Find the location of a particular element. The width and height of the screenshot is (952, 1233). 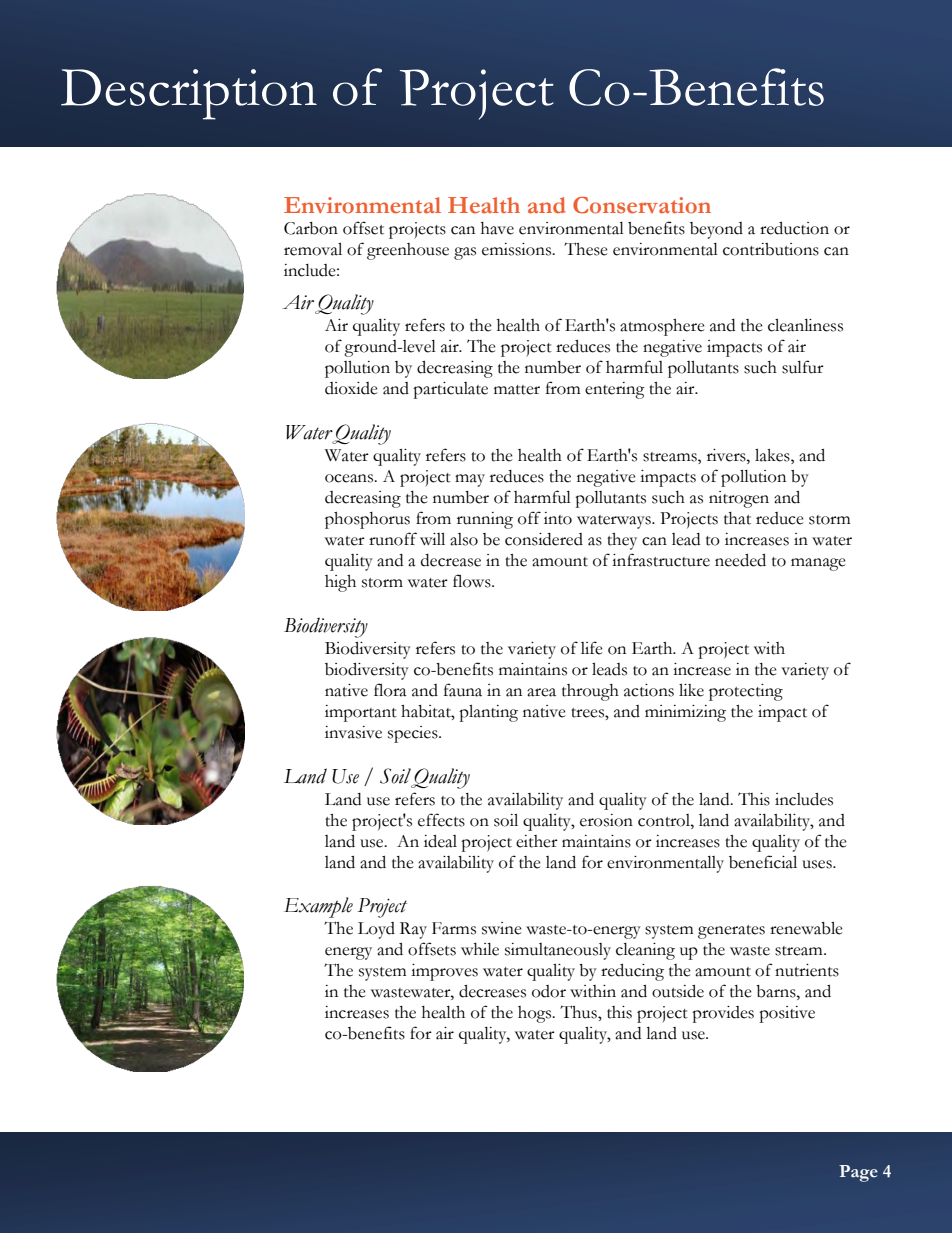

Page is located at coordinates (858, 1173).
